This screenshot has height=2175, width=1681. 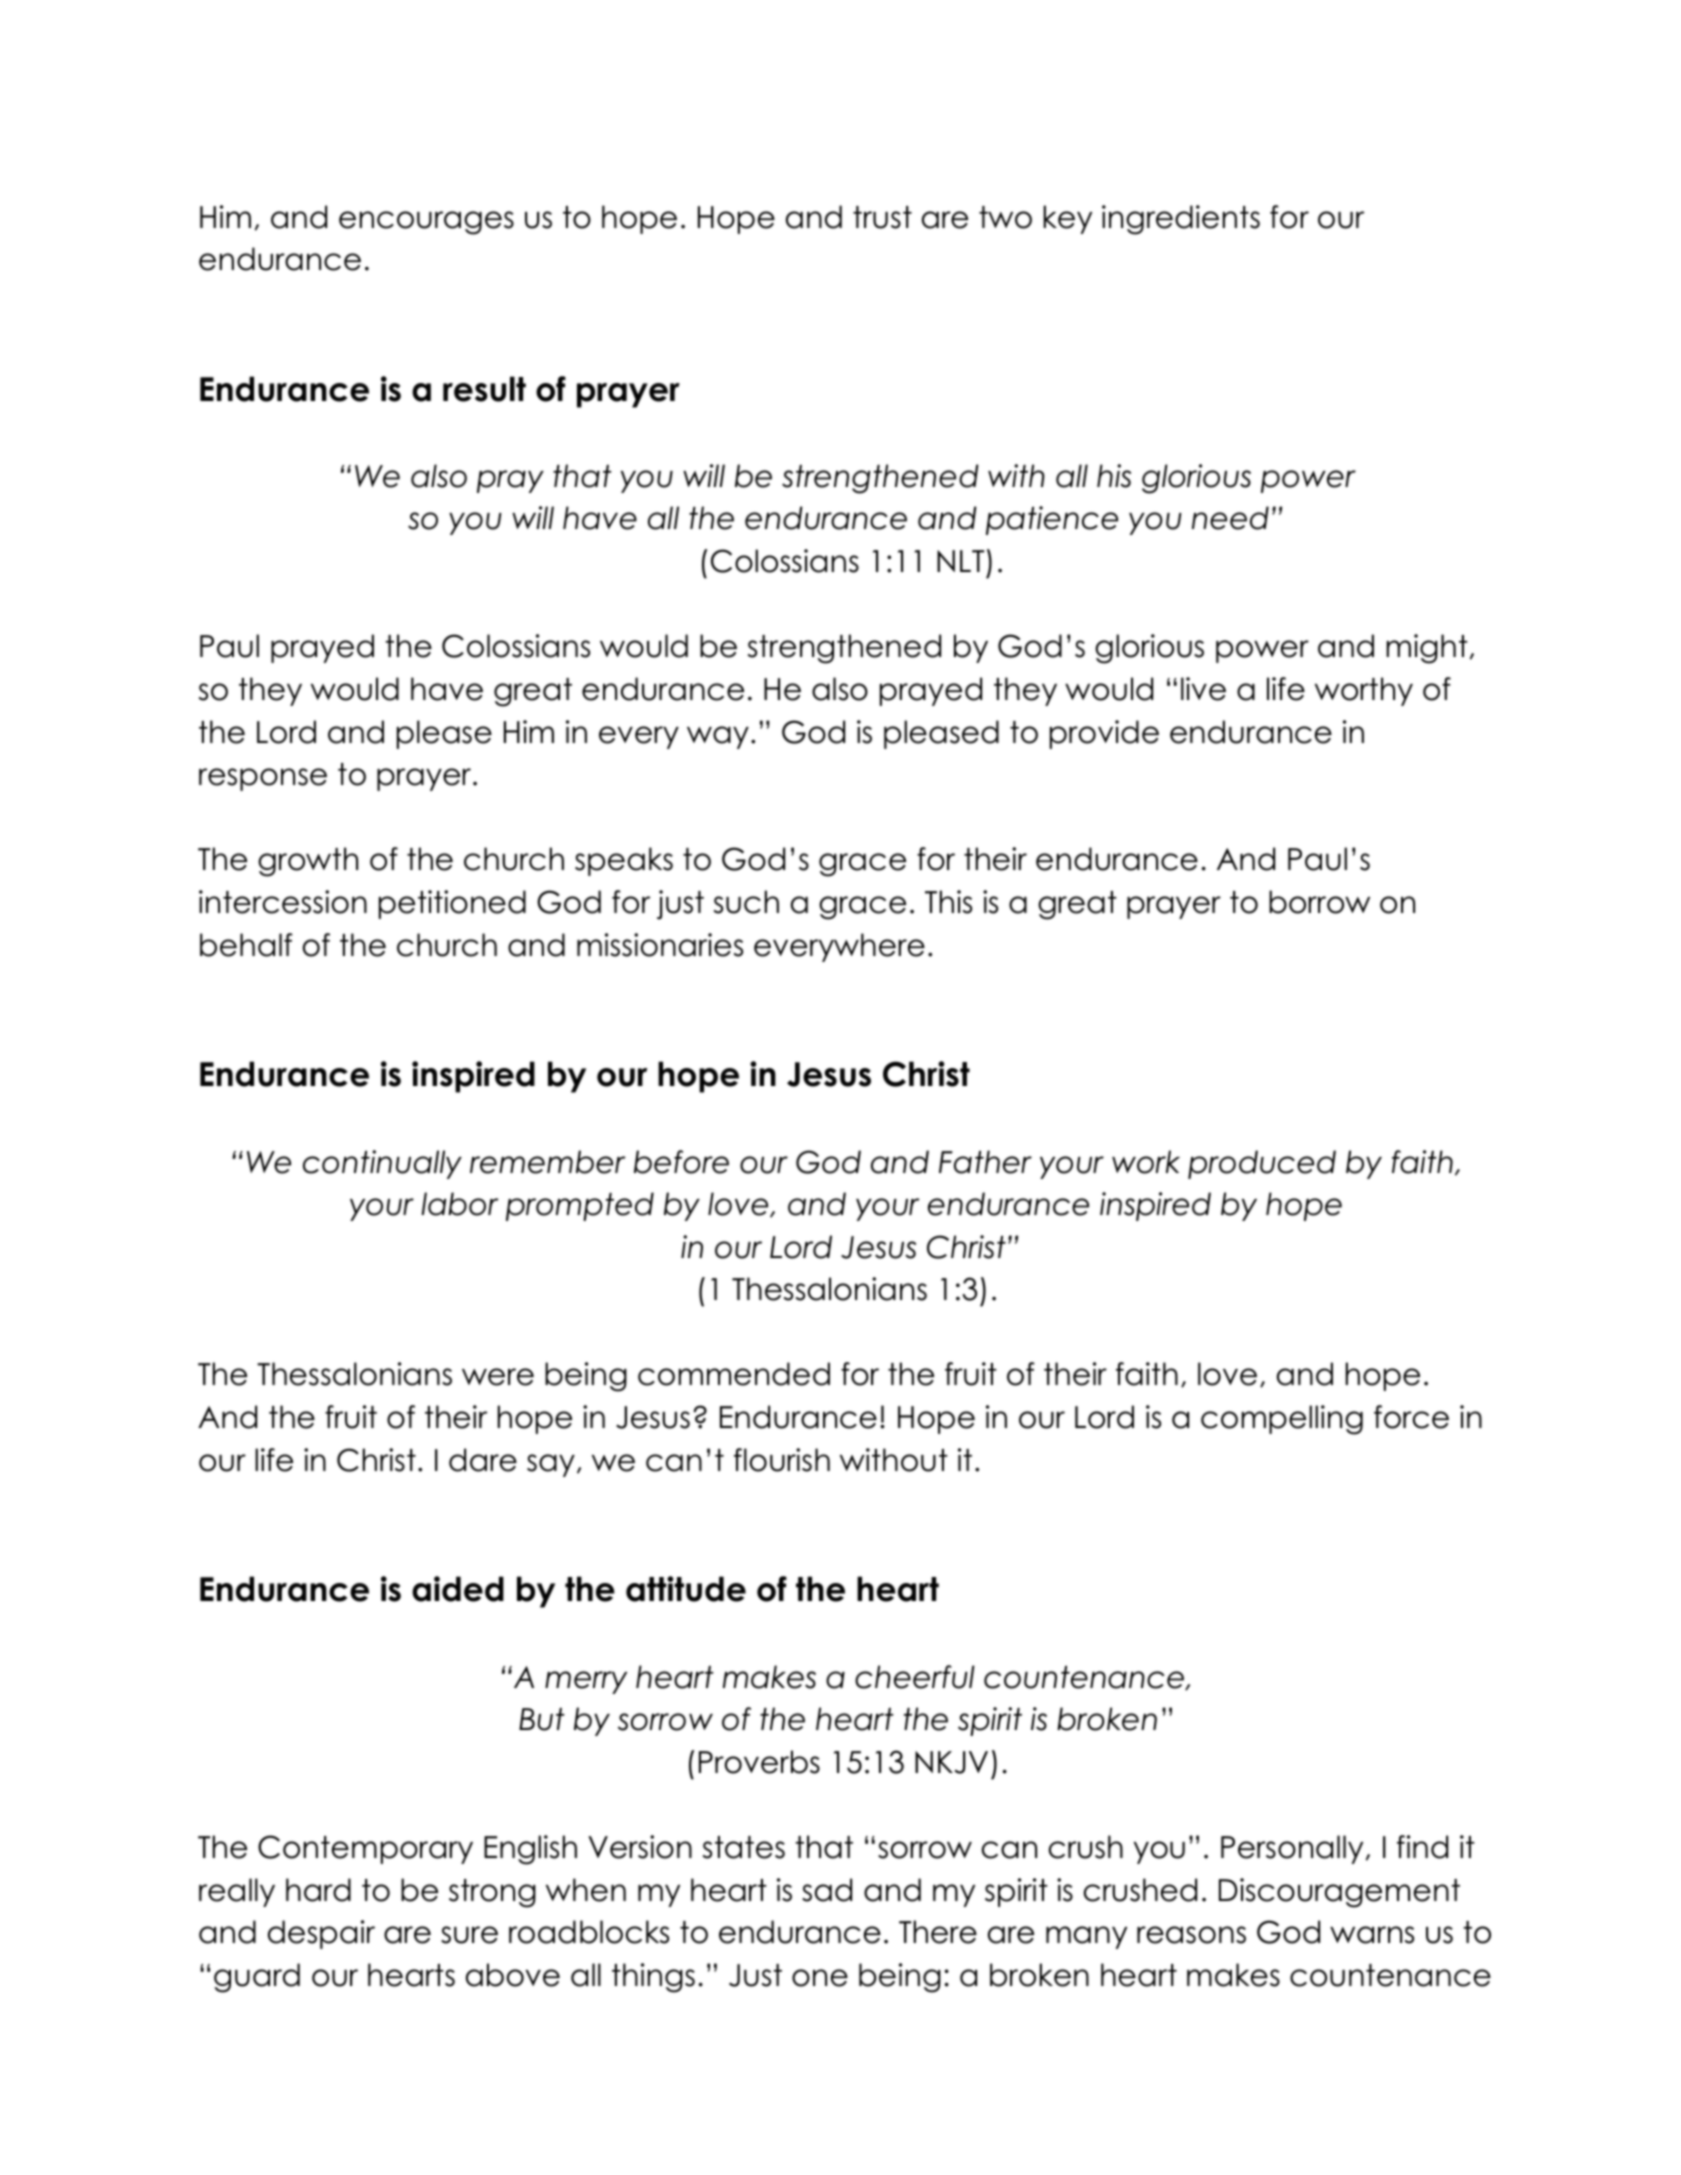 What do you see at coordinates (882, 217) in the screenshot?
I see `trust` at bounding box center [882, 217].
